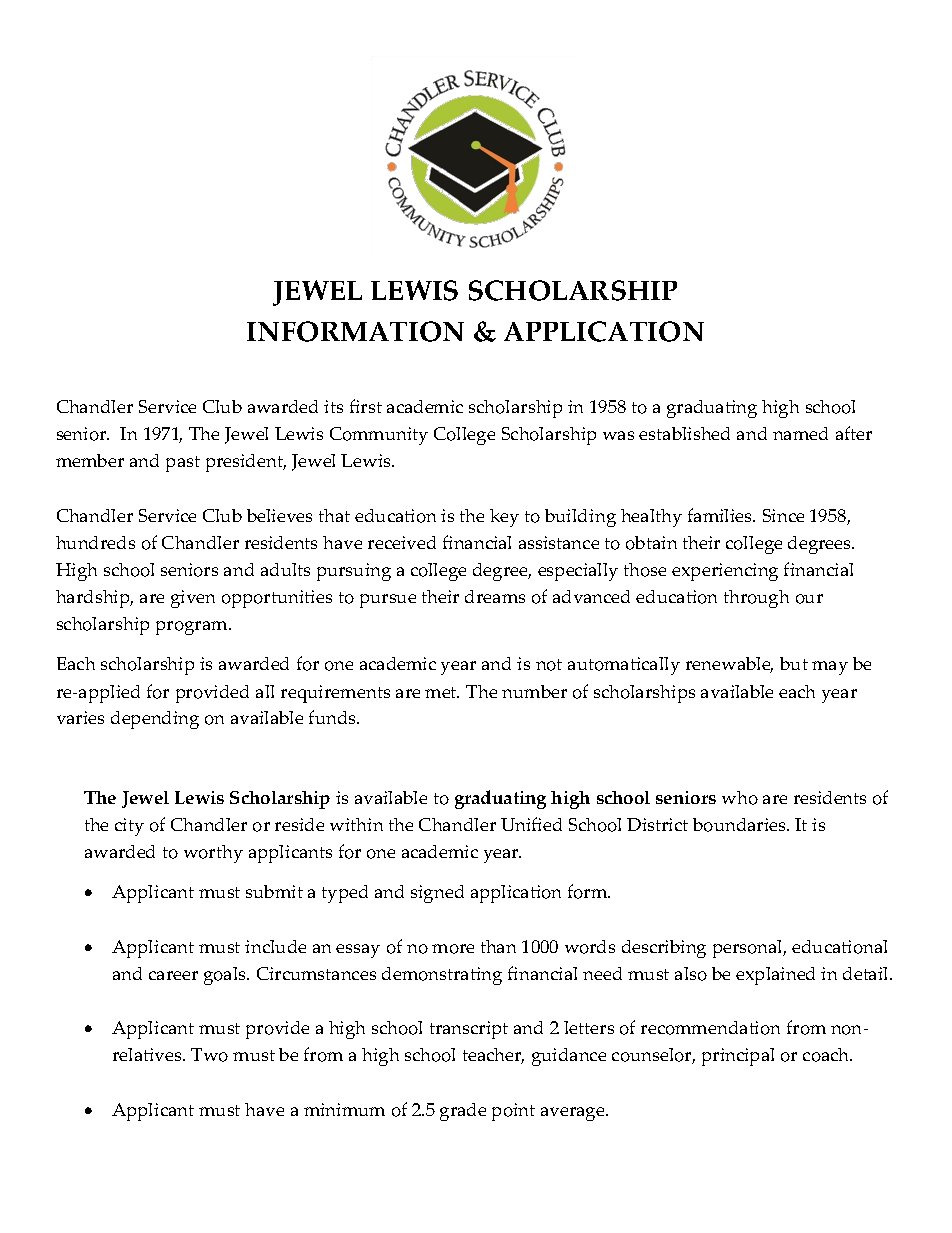  Describe the element at coordinates (213, 854) in the page. I see `worthy` at that location.
